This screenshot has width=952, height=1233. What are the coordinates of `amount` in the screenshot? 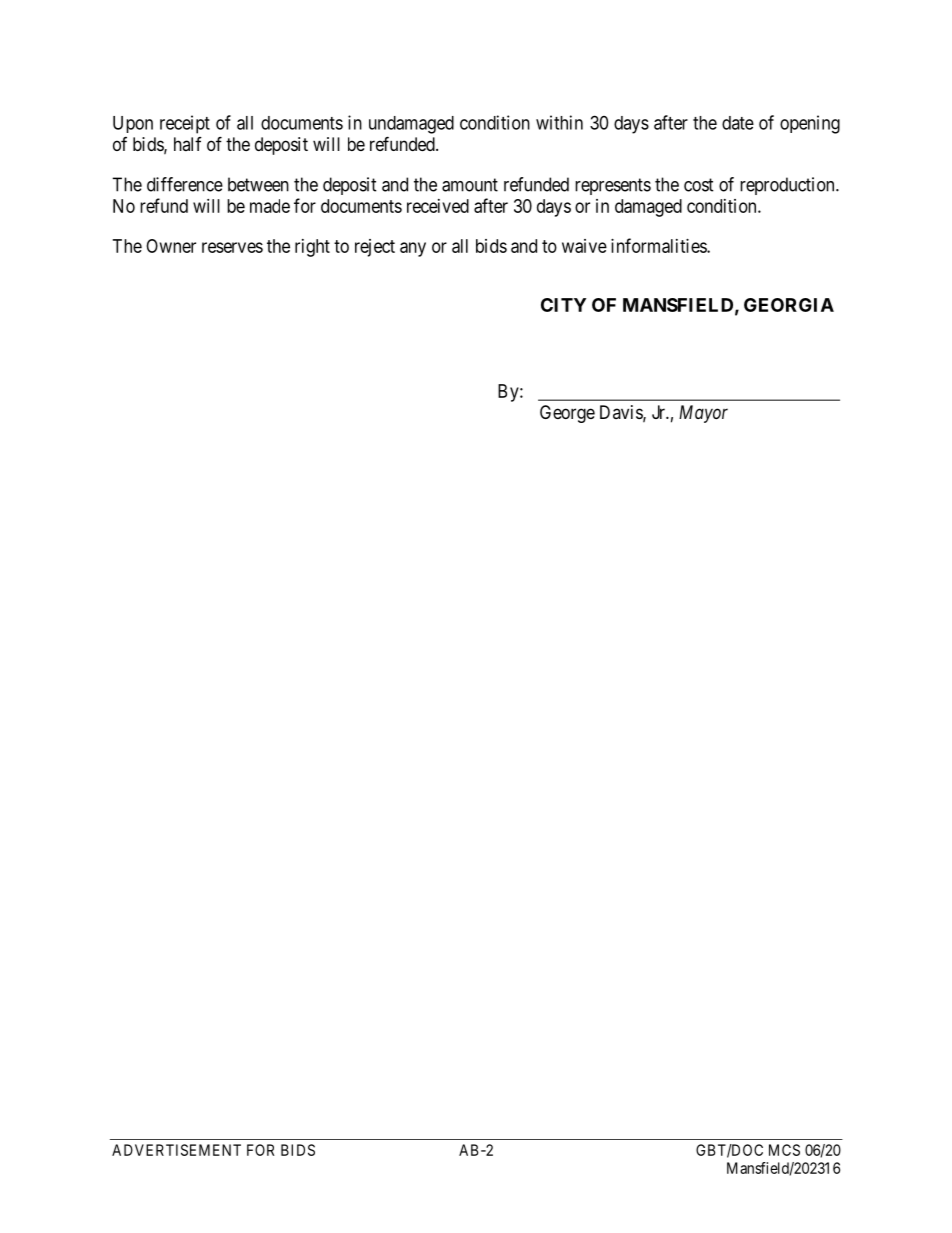 It's located at (470, 185).
